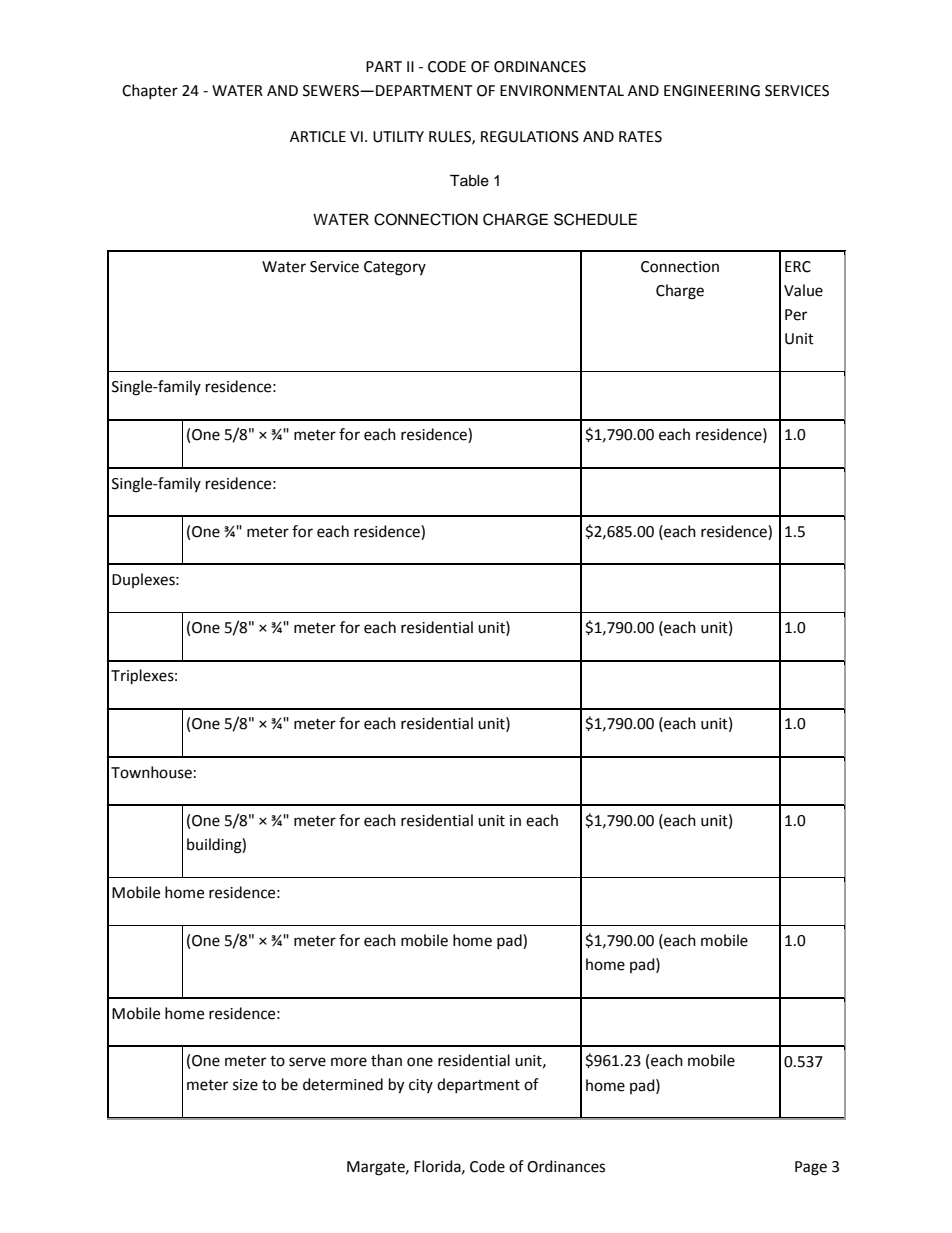 The height and width of the page is (1233, 952). Describe the element at coordinates (386, 1060) in the page. I see `than` at that location.
